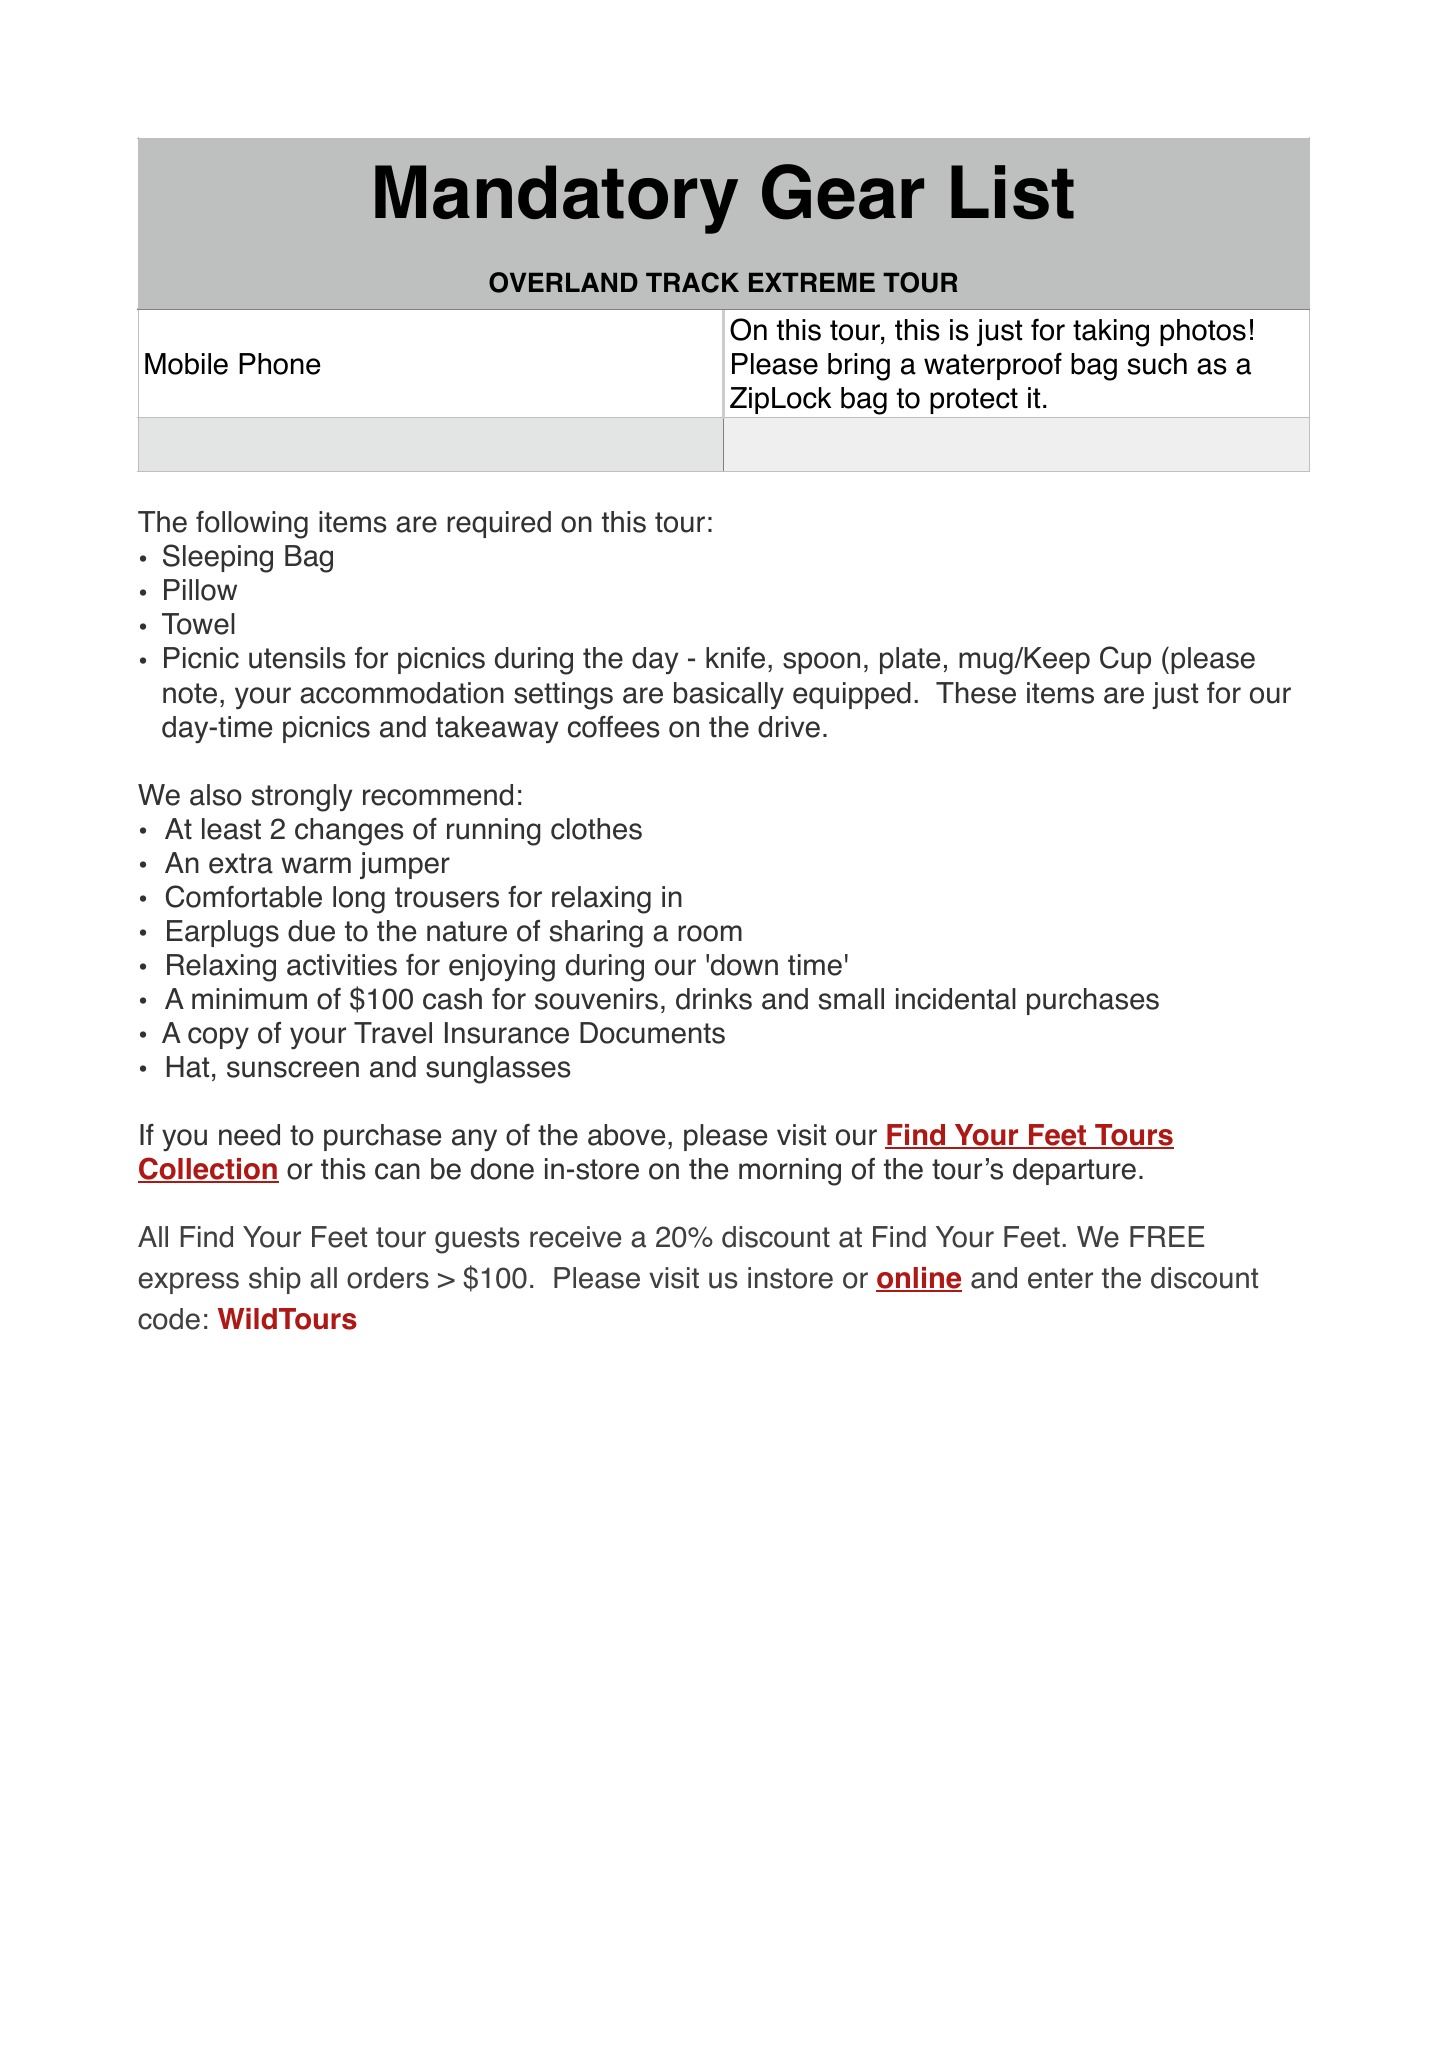 This screenshot has width=1447, height=2047. What do you see at coordinates (614, 727) in the screenshot?
I see `coffees` at bounding box center [614, 727].
